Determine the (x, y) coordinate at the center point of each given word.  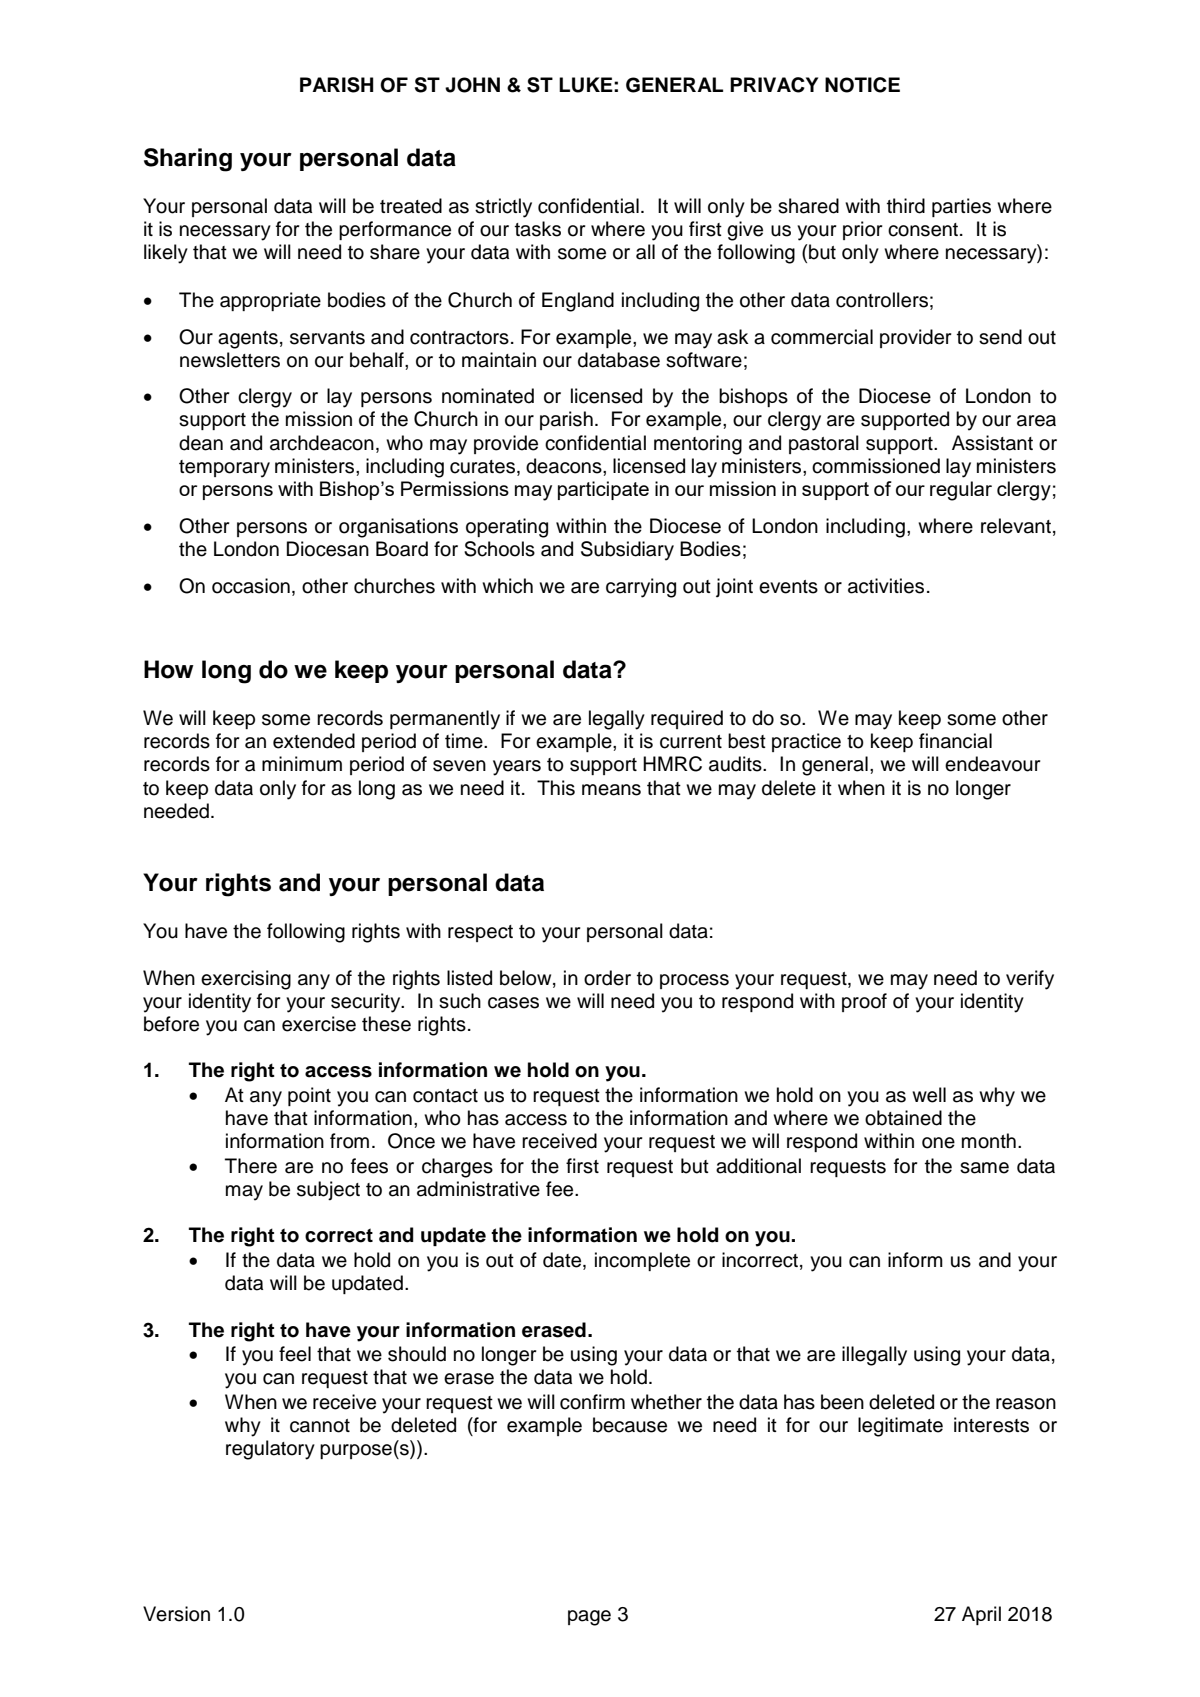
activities (886, 586)
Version (176, 1614)
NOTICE (862, 85)
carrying (641, 588)
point (309, 1096)
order (607, 978)
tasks (538, 229)
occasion (251, 586)
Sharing (188, 160)
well (929, 1095)
